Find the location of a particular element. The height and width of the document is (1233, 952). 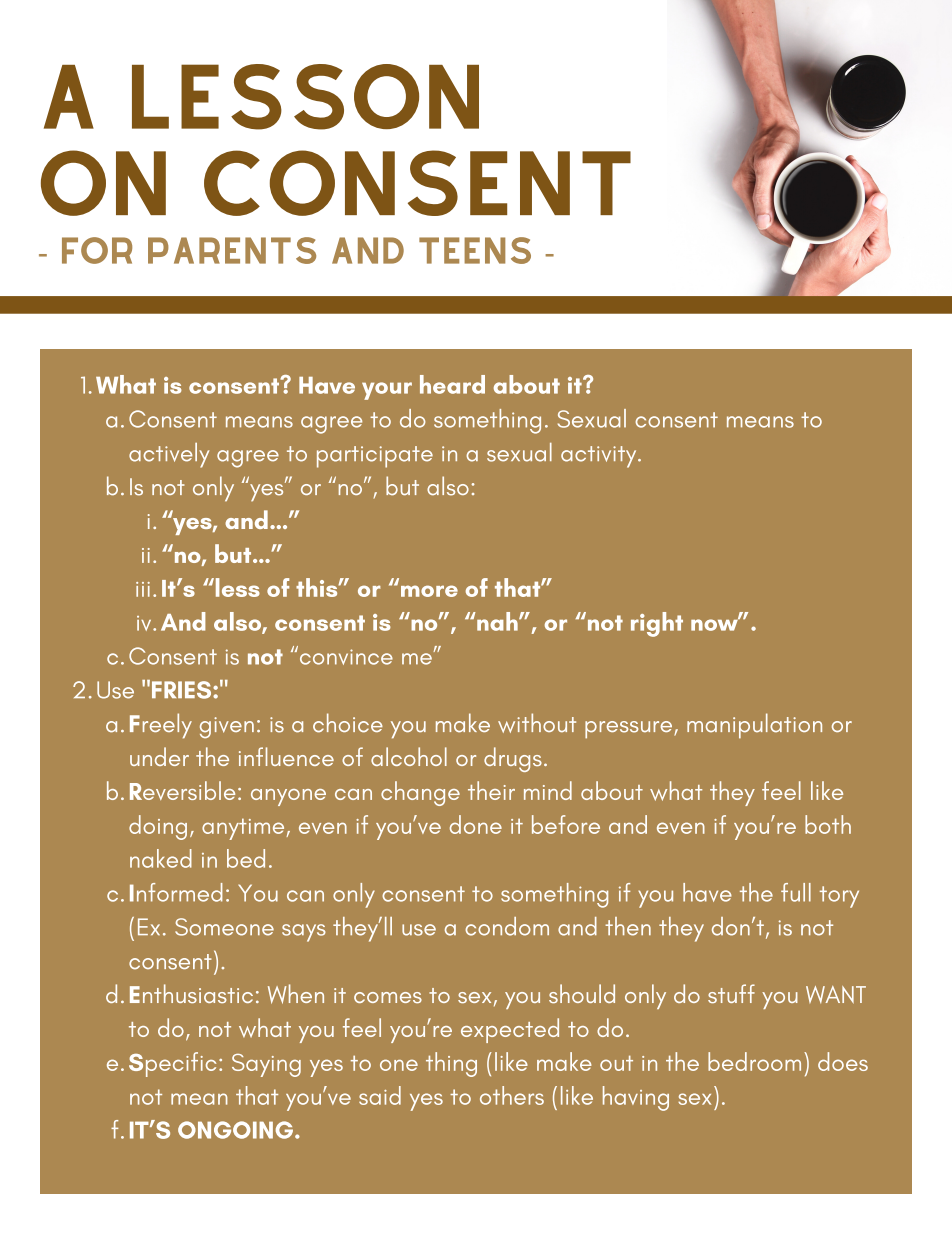

TEENS is located at coordinates (475, 250).
